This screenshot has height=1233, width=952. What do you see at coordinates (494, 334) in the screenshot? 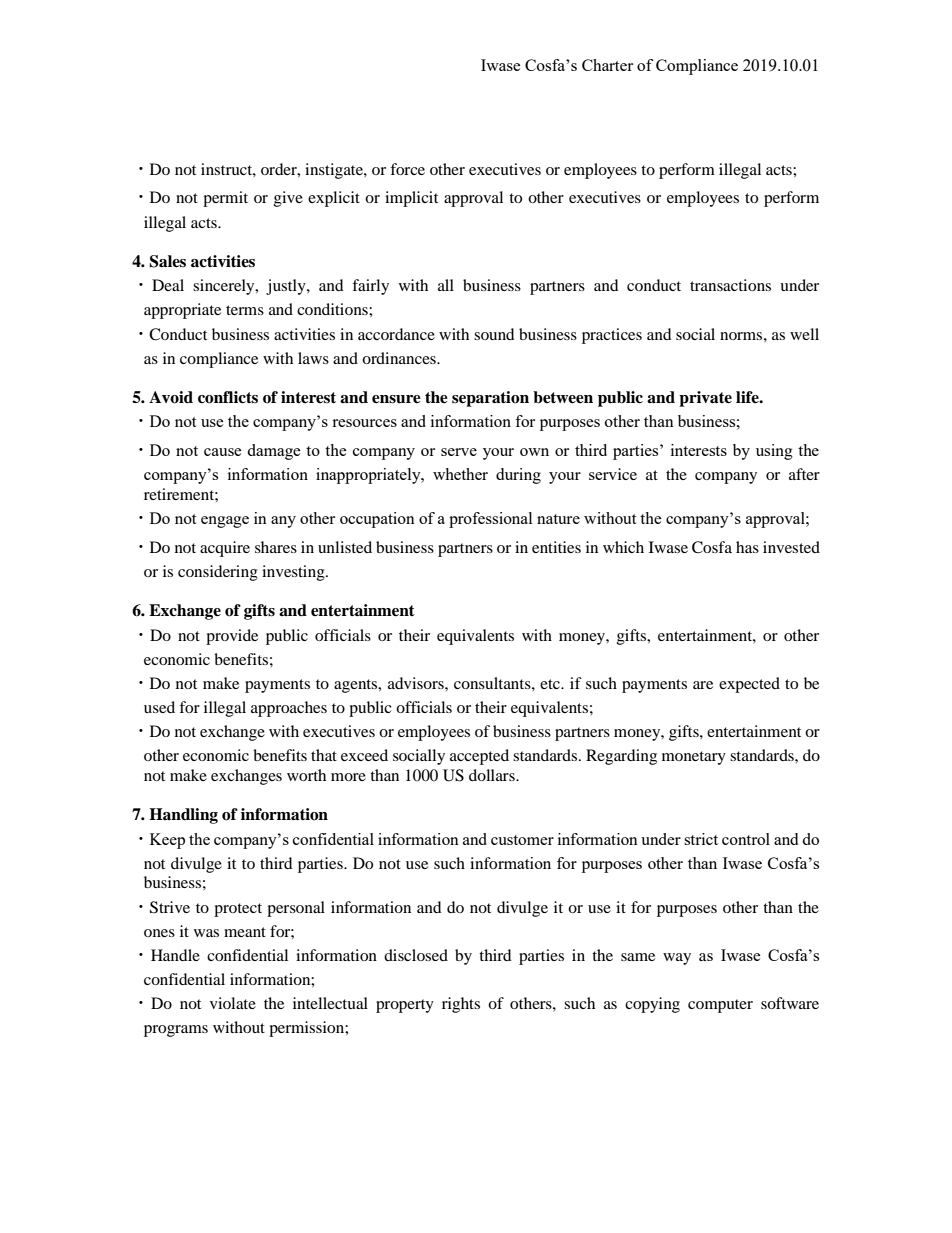
I see `sound` at bounding box center [494, 334].
